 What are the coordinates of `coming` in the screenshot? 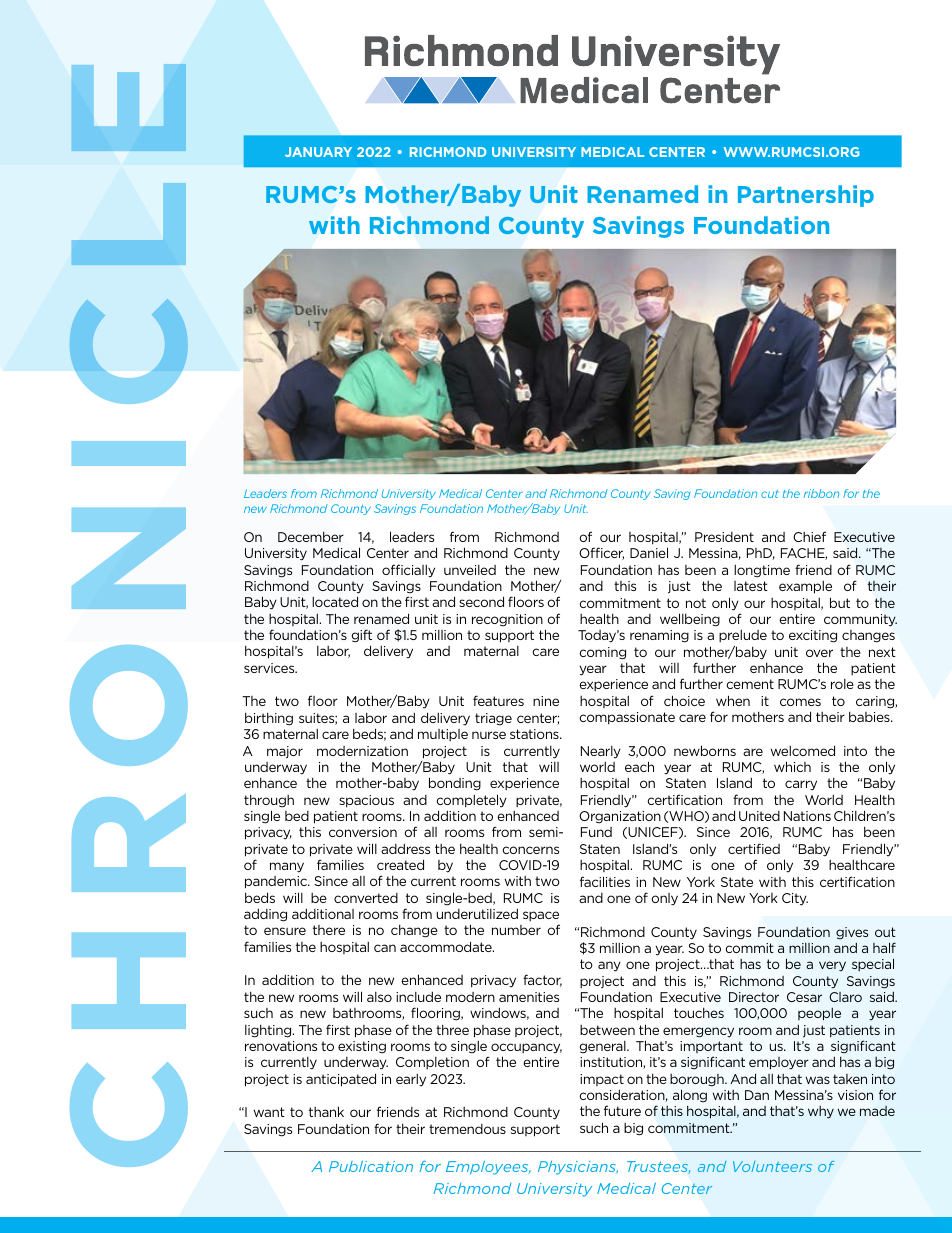 It's located at (602, 653).
